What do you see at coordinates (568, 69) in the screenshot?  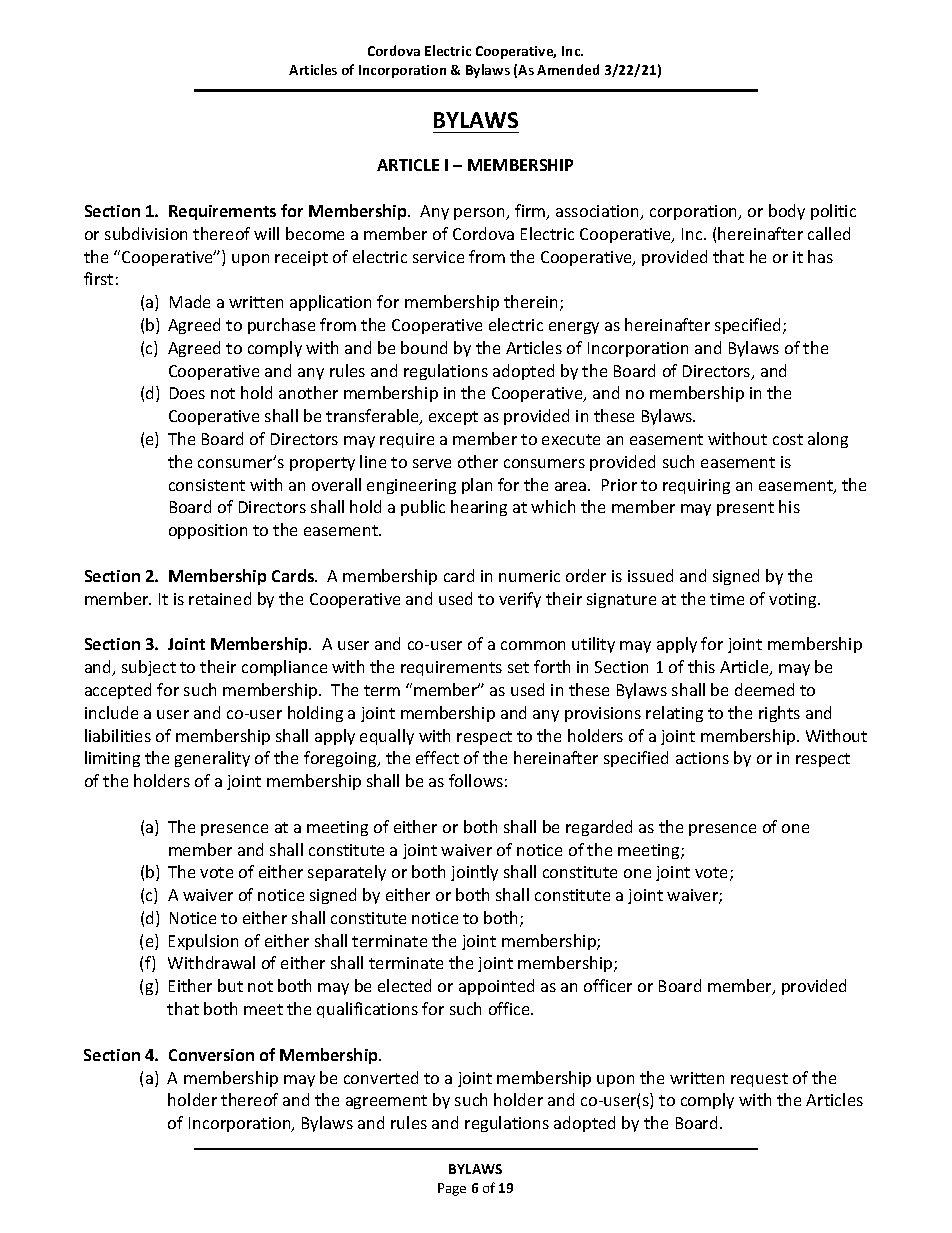 I see `Amended` at bounding box center [568, 69].
